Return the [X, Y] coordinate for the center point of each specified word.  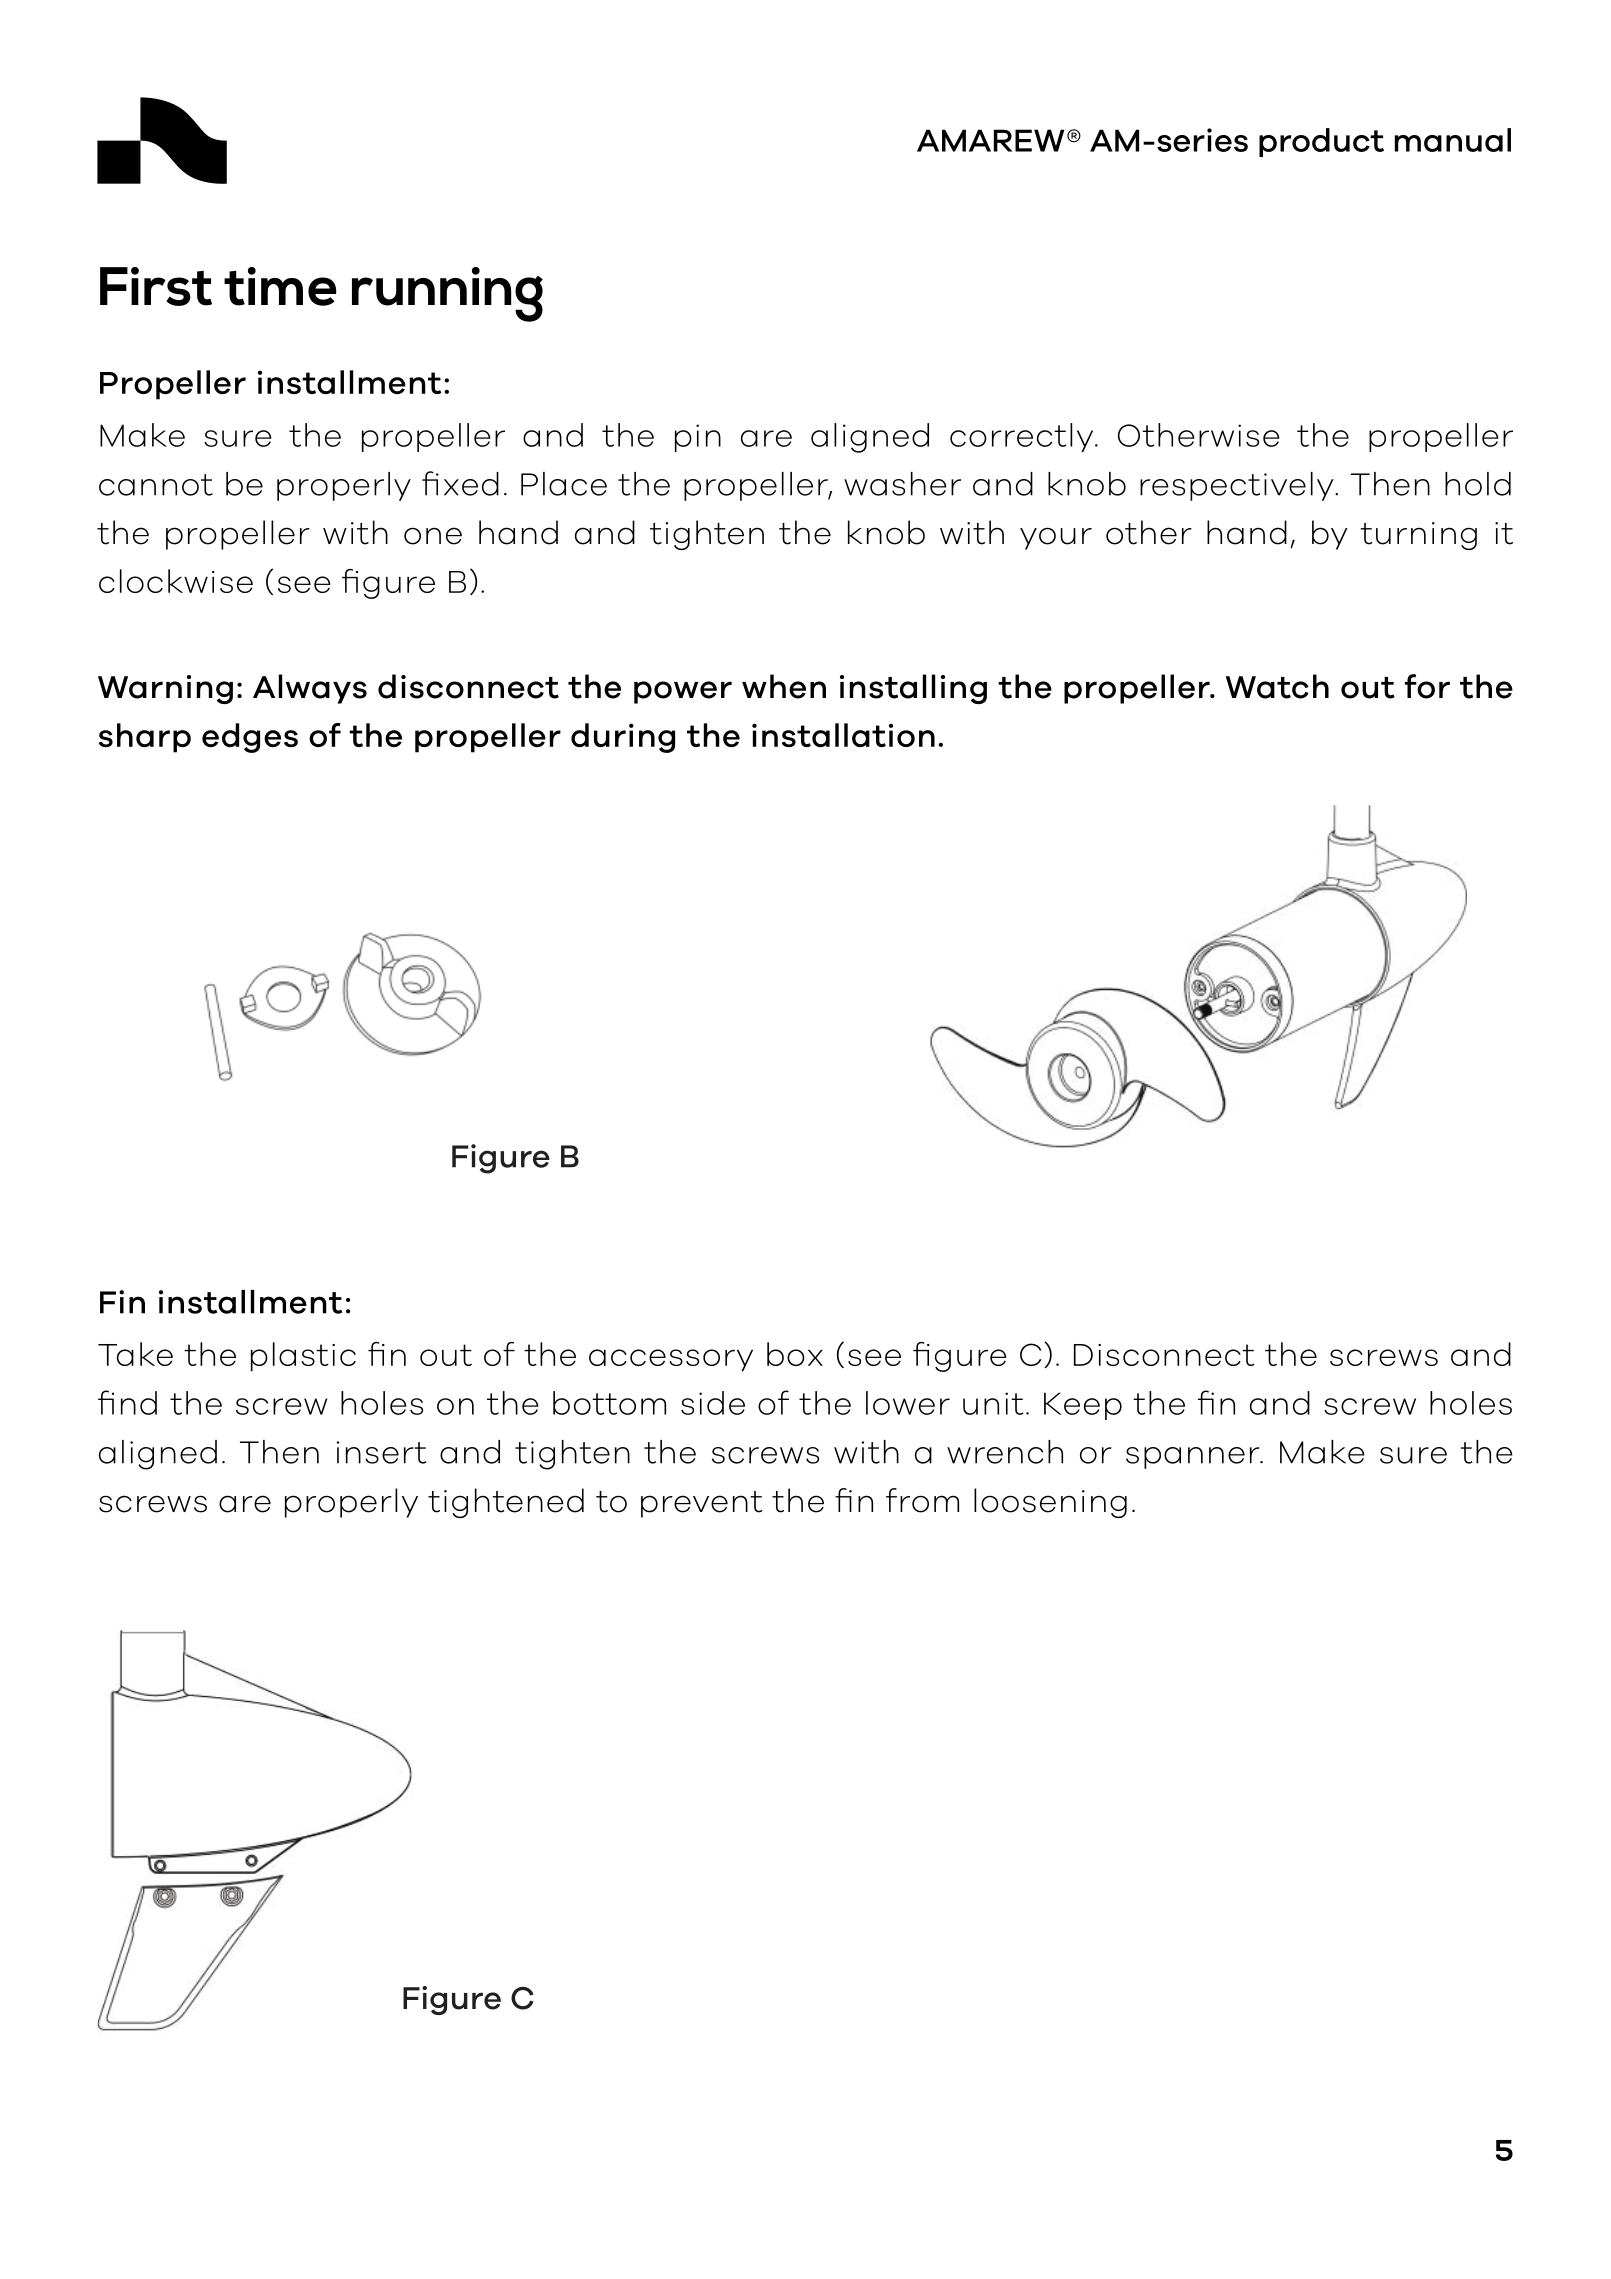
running [447, 294]
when [784, 686]
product [1321, 142]
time [280, 286]
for [1427, 686]
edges [250, 738]
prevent [701, 1504]
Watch [1277, 686]
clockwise [176, 581]
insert [381, 1452]
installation [843, 735]
